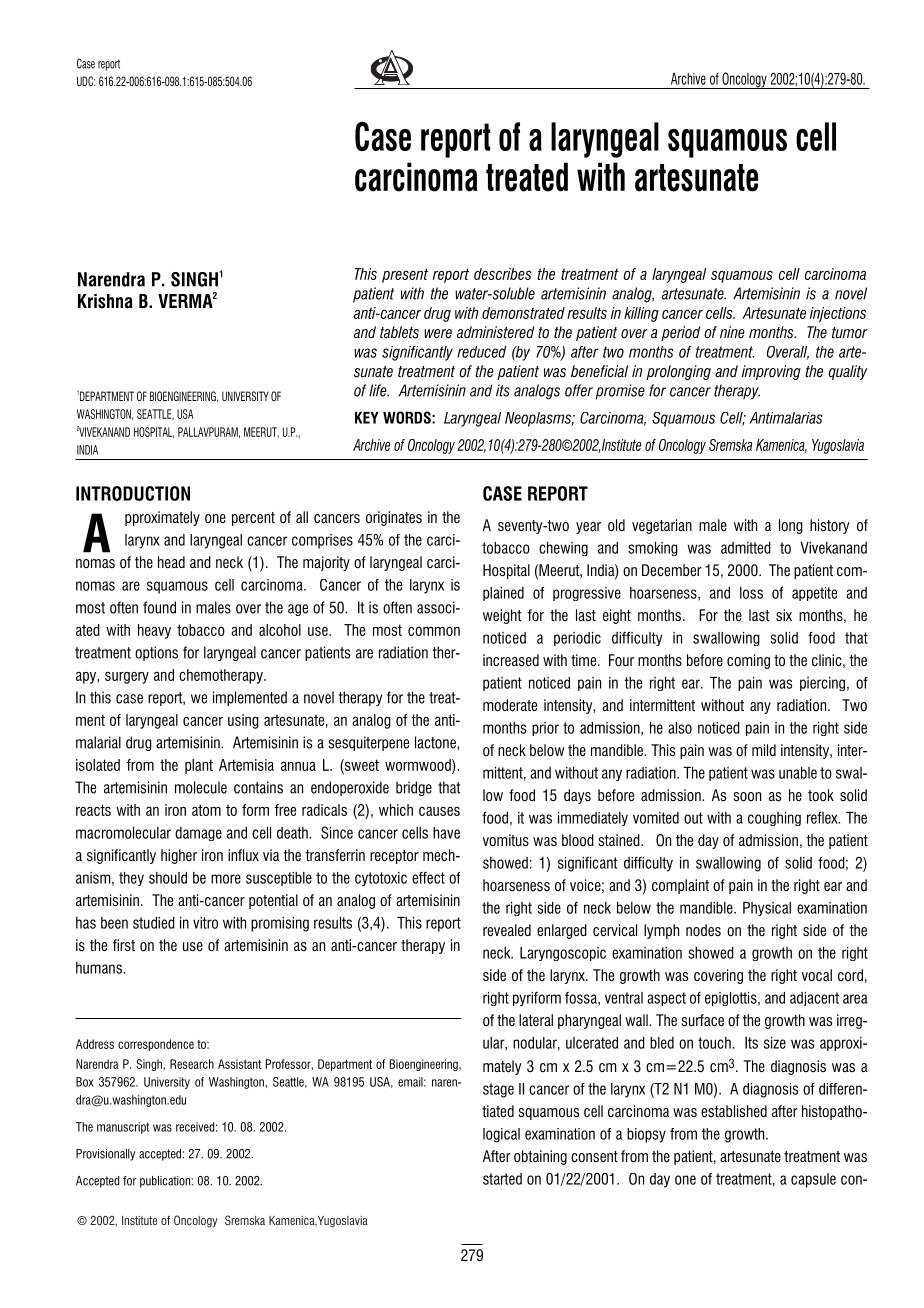 The image size is (924, 1308). Describe the element at coordinates (123, 1128) in the document. I see `manuscript` at that location.
